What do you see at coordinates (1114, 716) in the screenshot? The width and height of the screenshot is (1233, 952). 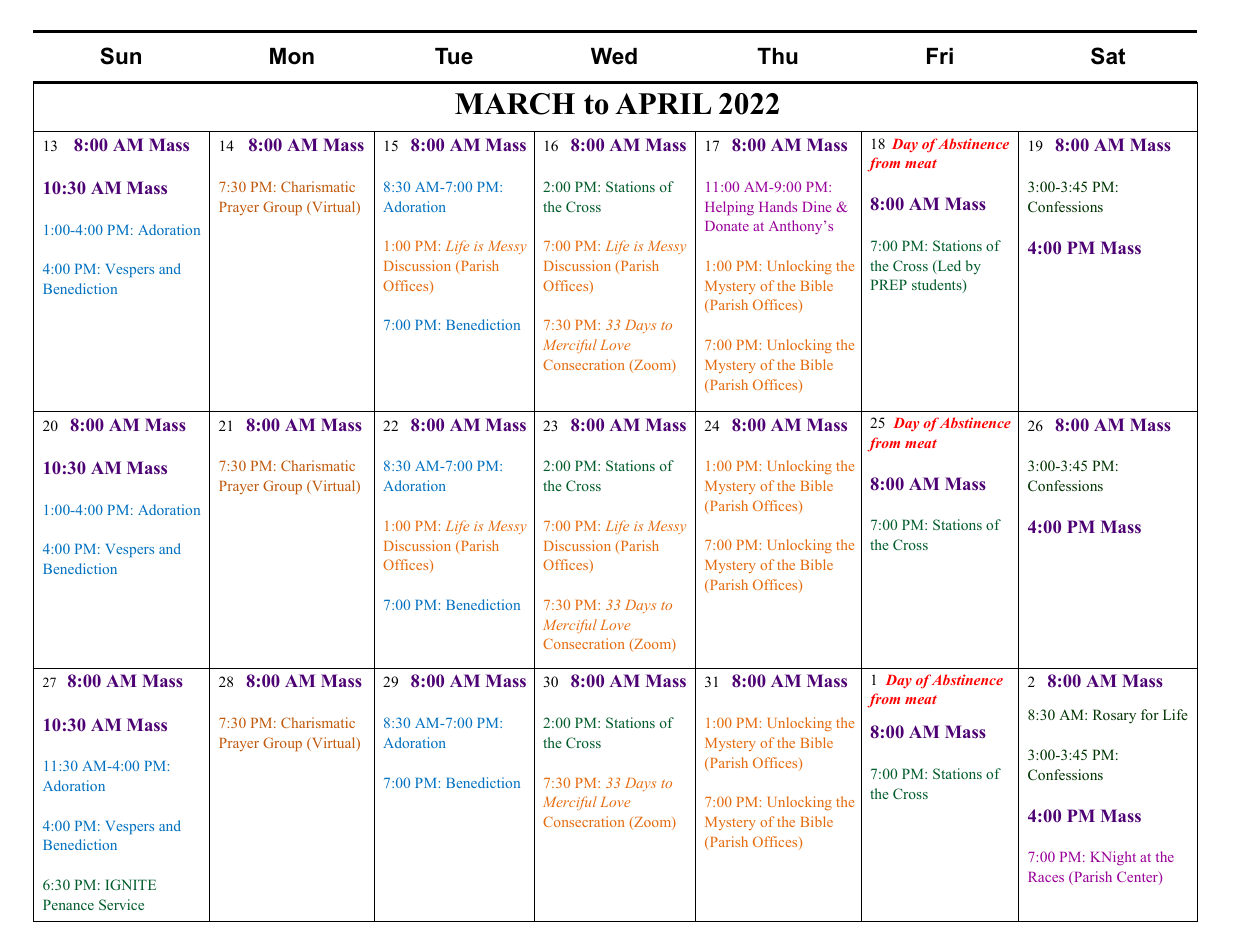 I see `Rosary` at bounding box center [1114, 716].
